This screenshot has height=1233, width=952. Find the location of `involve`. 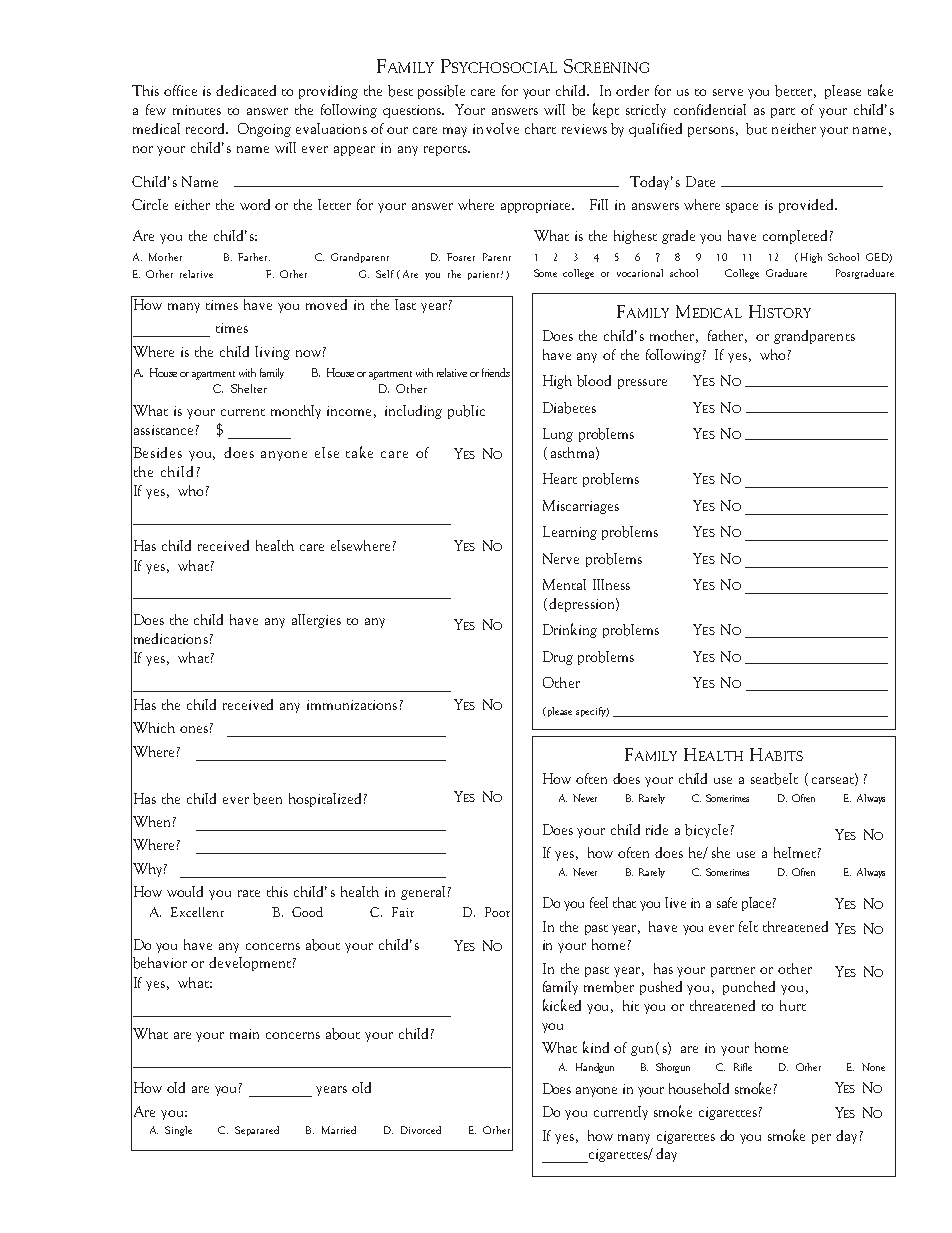

involve is located at coordinates (496, 128).
